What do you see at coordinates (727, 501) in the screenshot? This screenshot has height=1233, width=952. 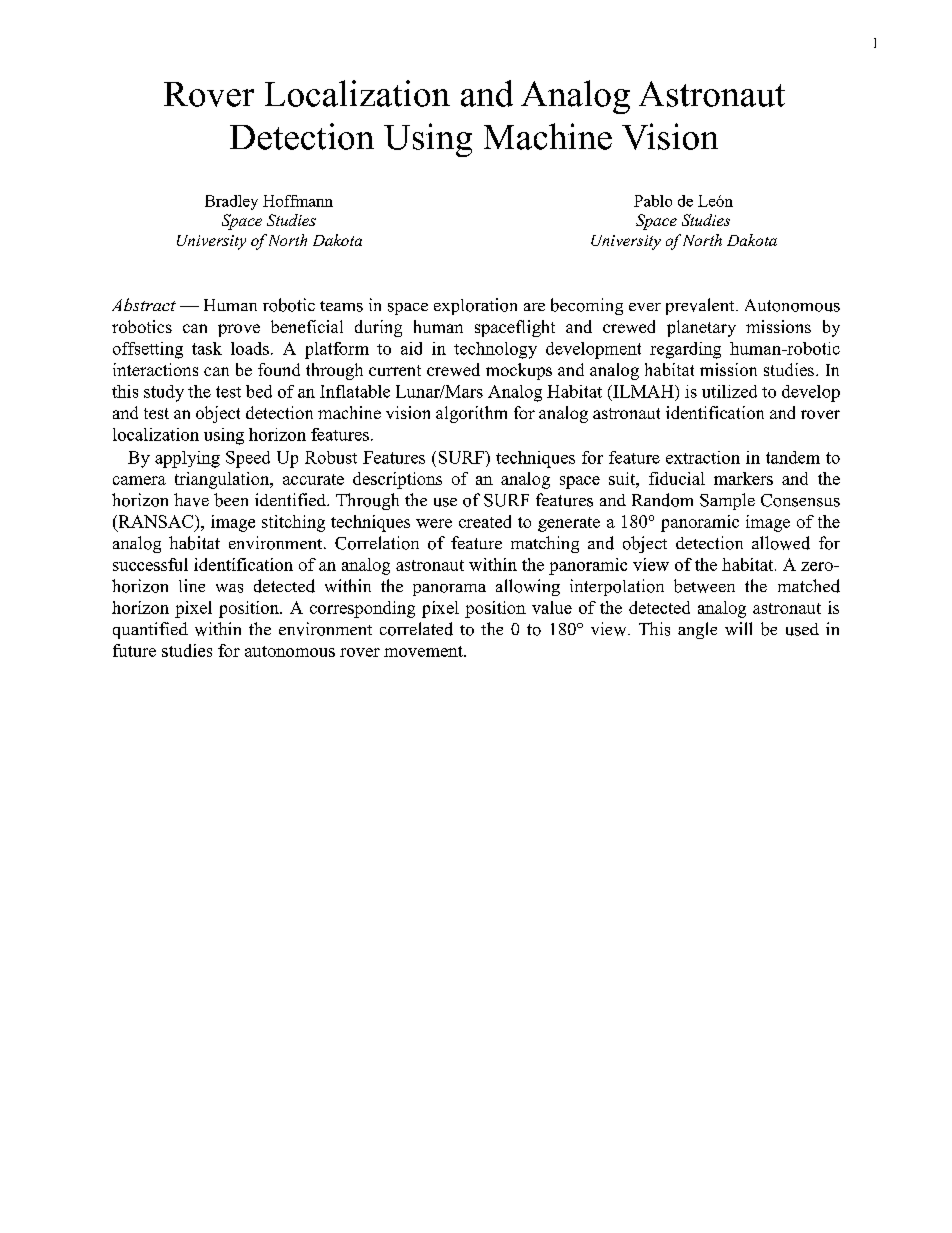 I see `Sample` at bounding box center [727, 501].
